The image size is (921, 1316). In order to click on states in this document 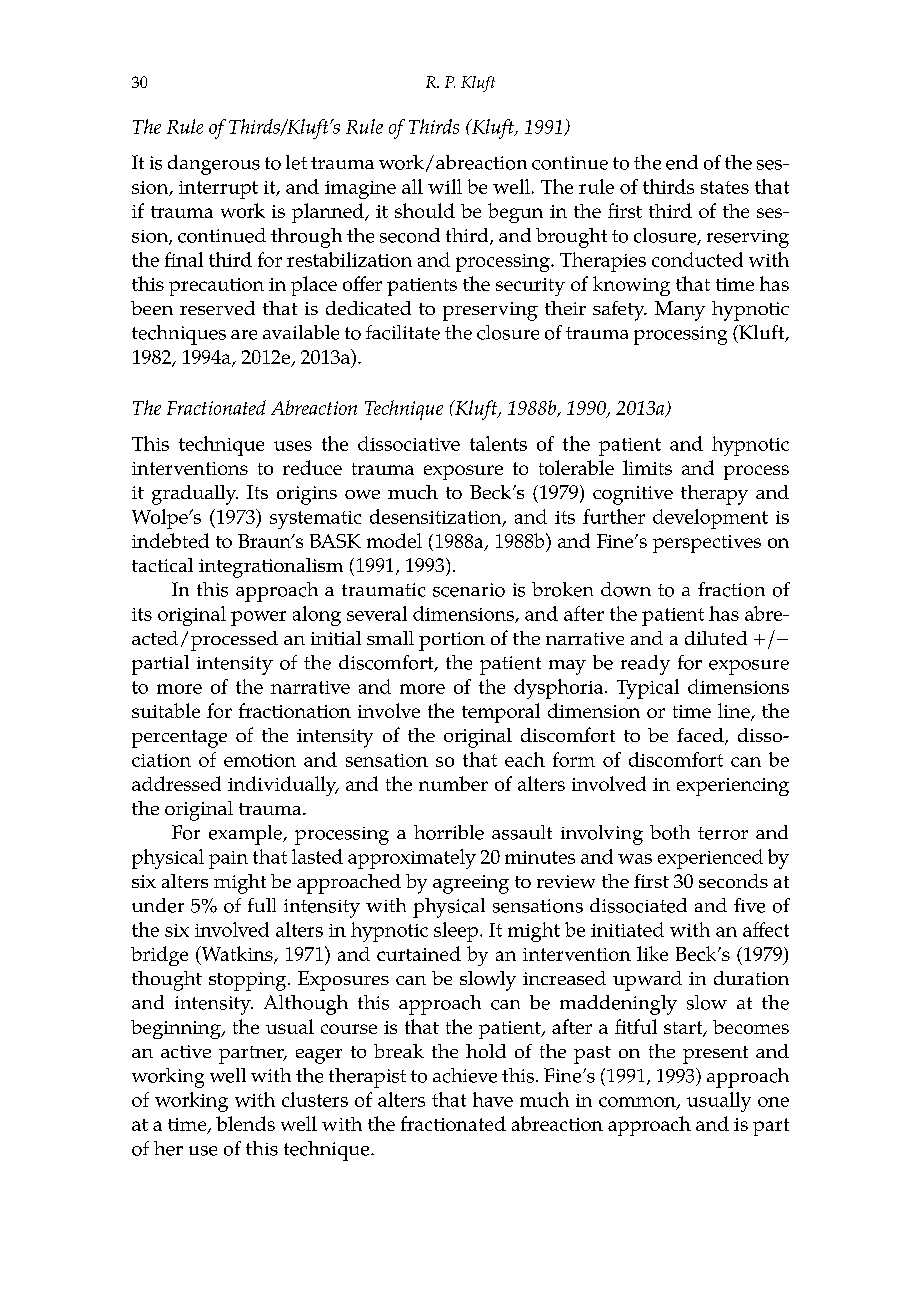, I will do `click(725, 187)`.
